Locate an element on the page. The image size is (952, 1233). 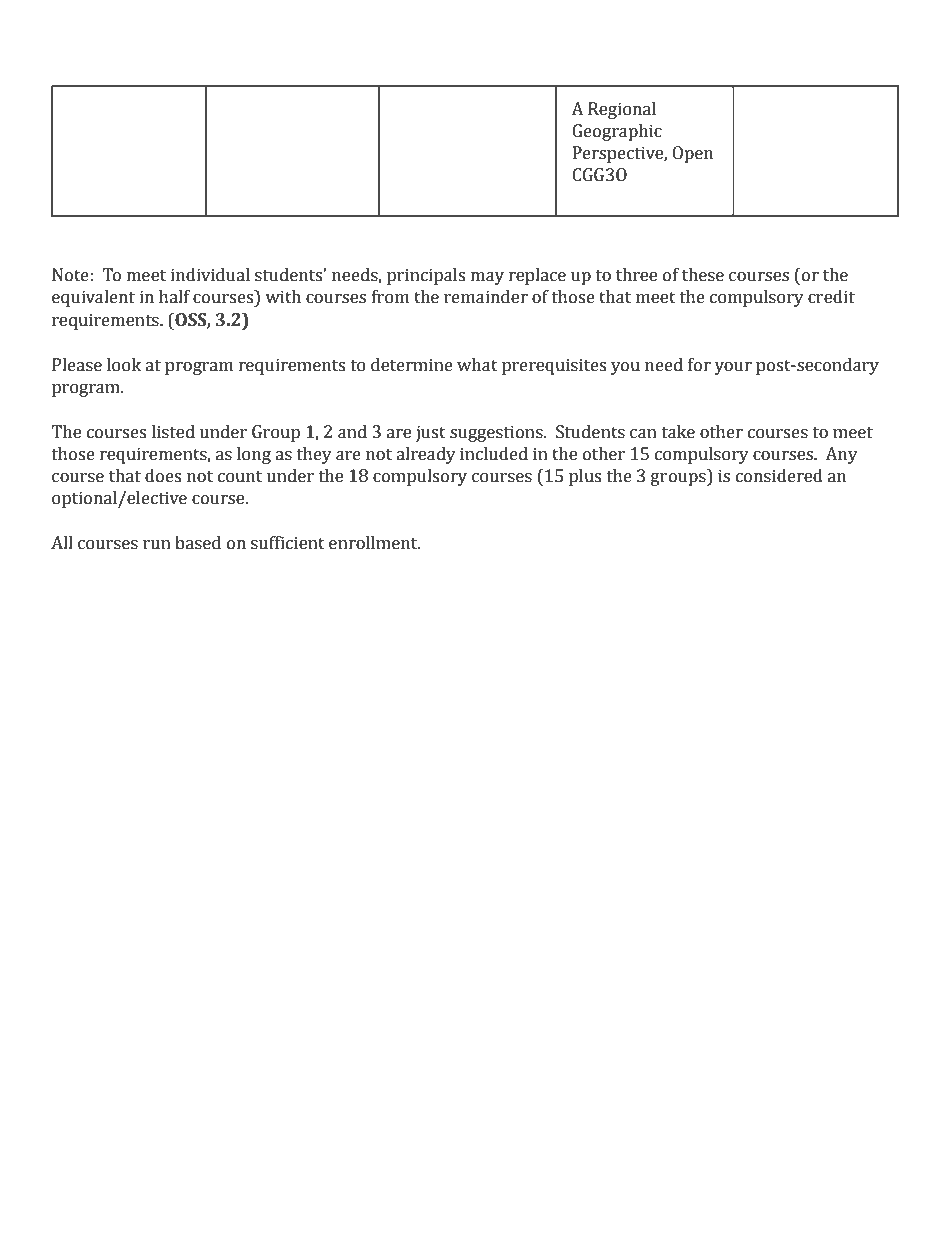
credit is located at coordinates (831, 297).
